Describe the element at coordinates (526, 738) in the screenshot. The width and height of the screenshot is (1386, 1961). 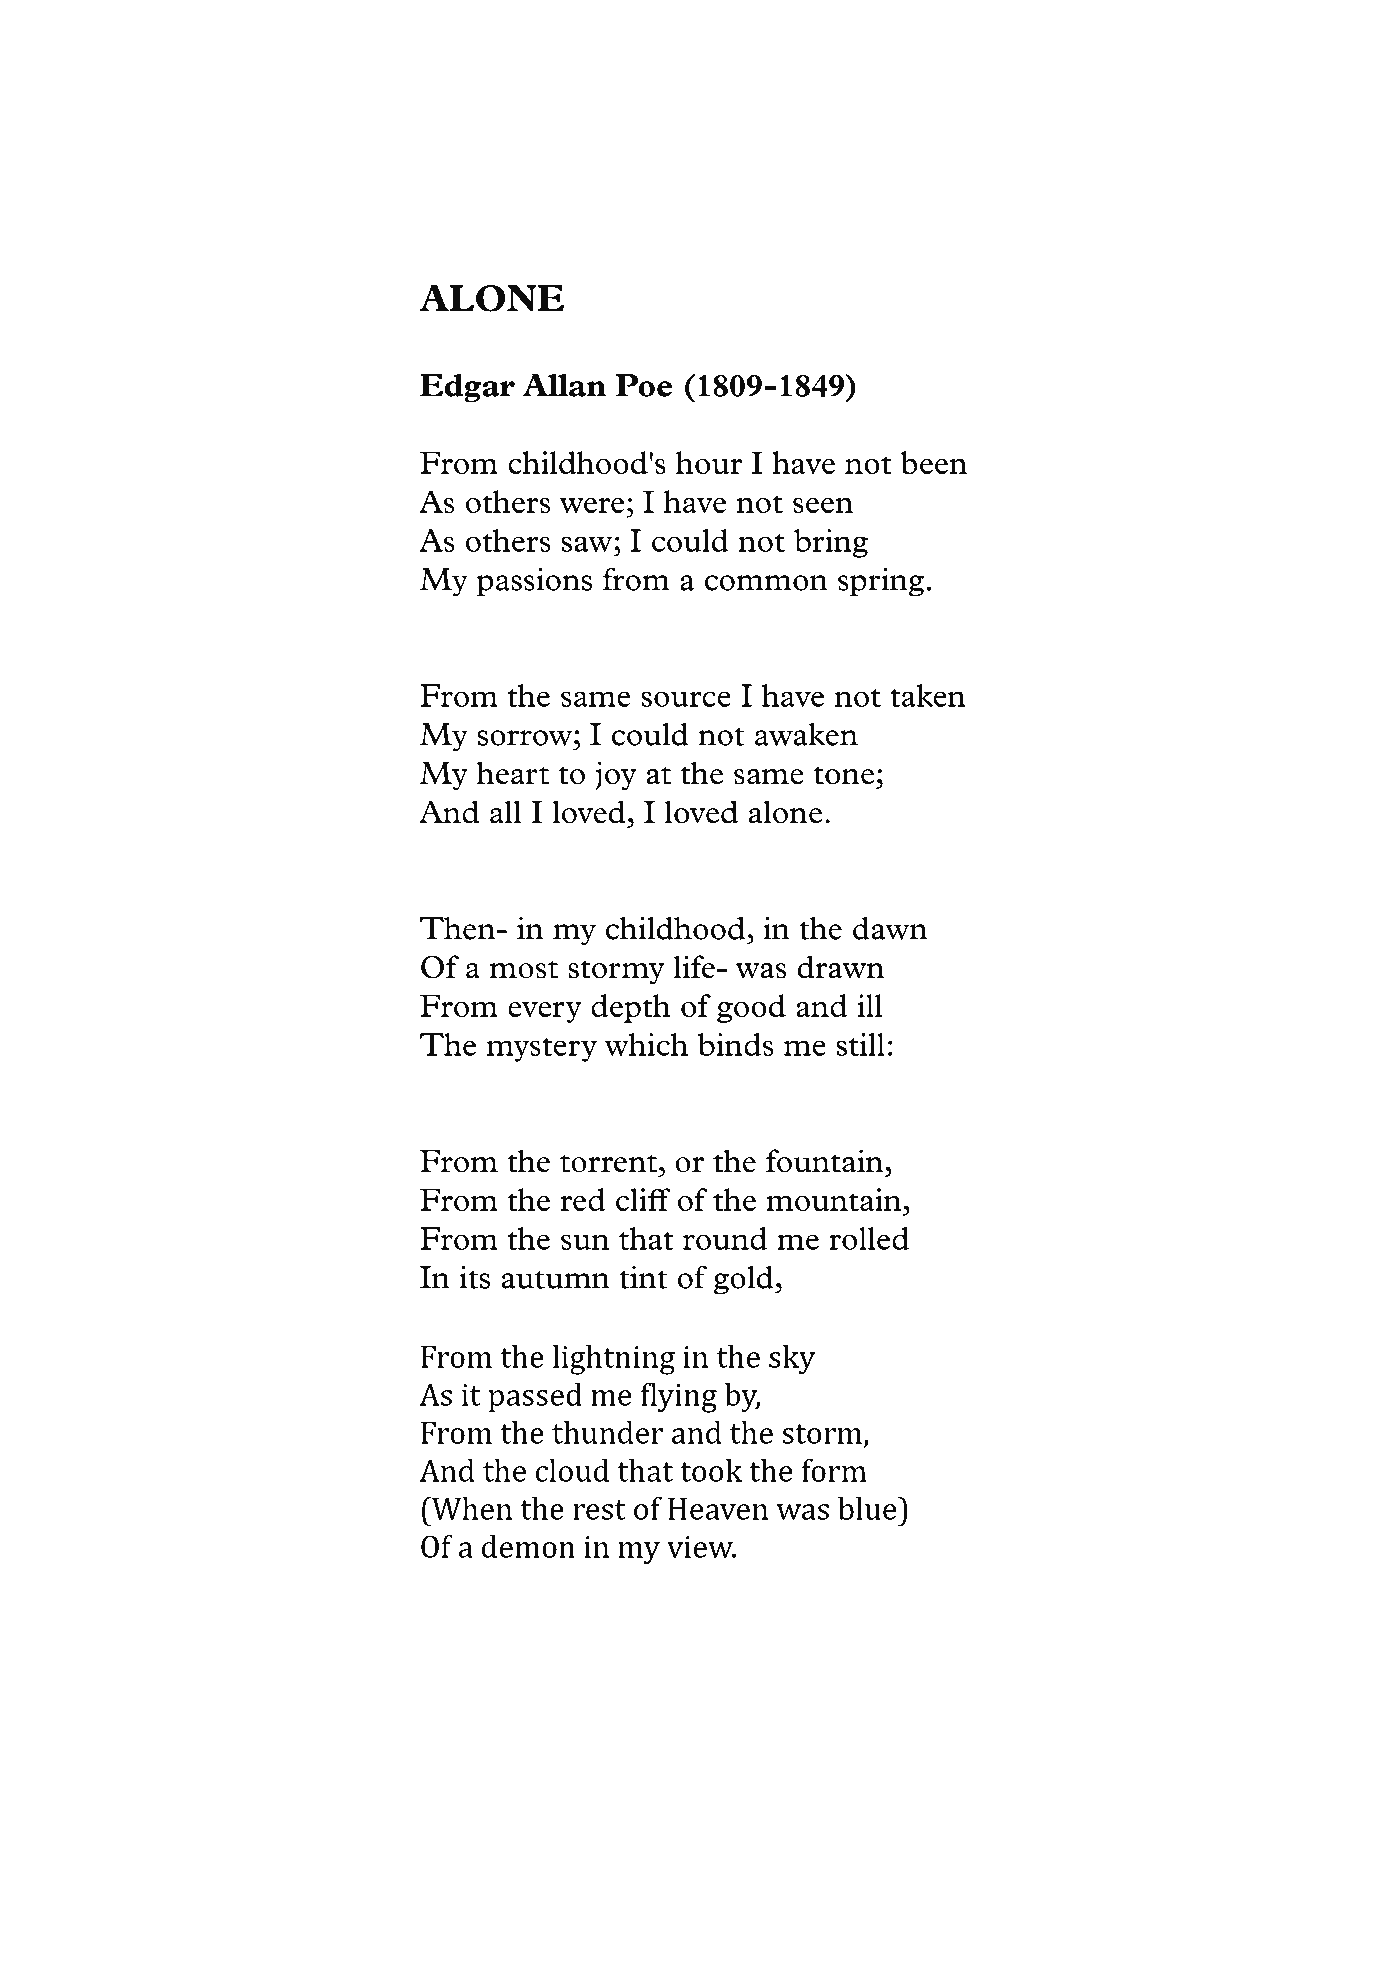
I see `sorrow` at that location.
